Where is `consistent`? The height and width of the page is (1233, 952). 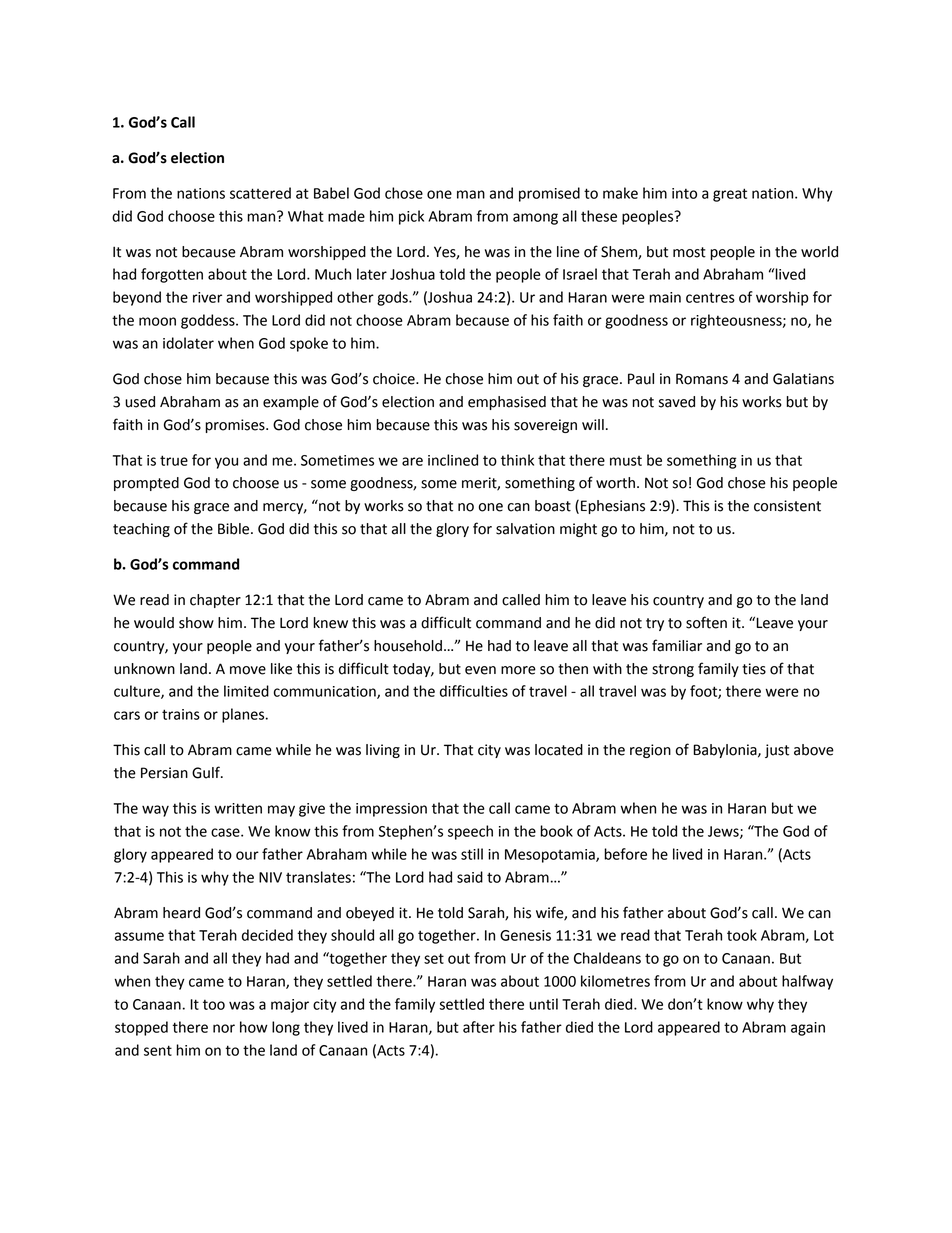 consistent is located at coordinates (787, 506).
